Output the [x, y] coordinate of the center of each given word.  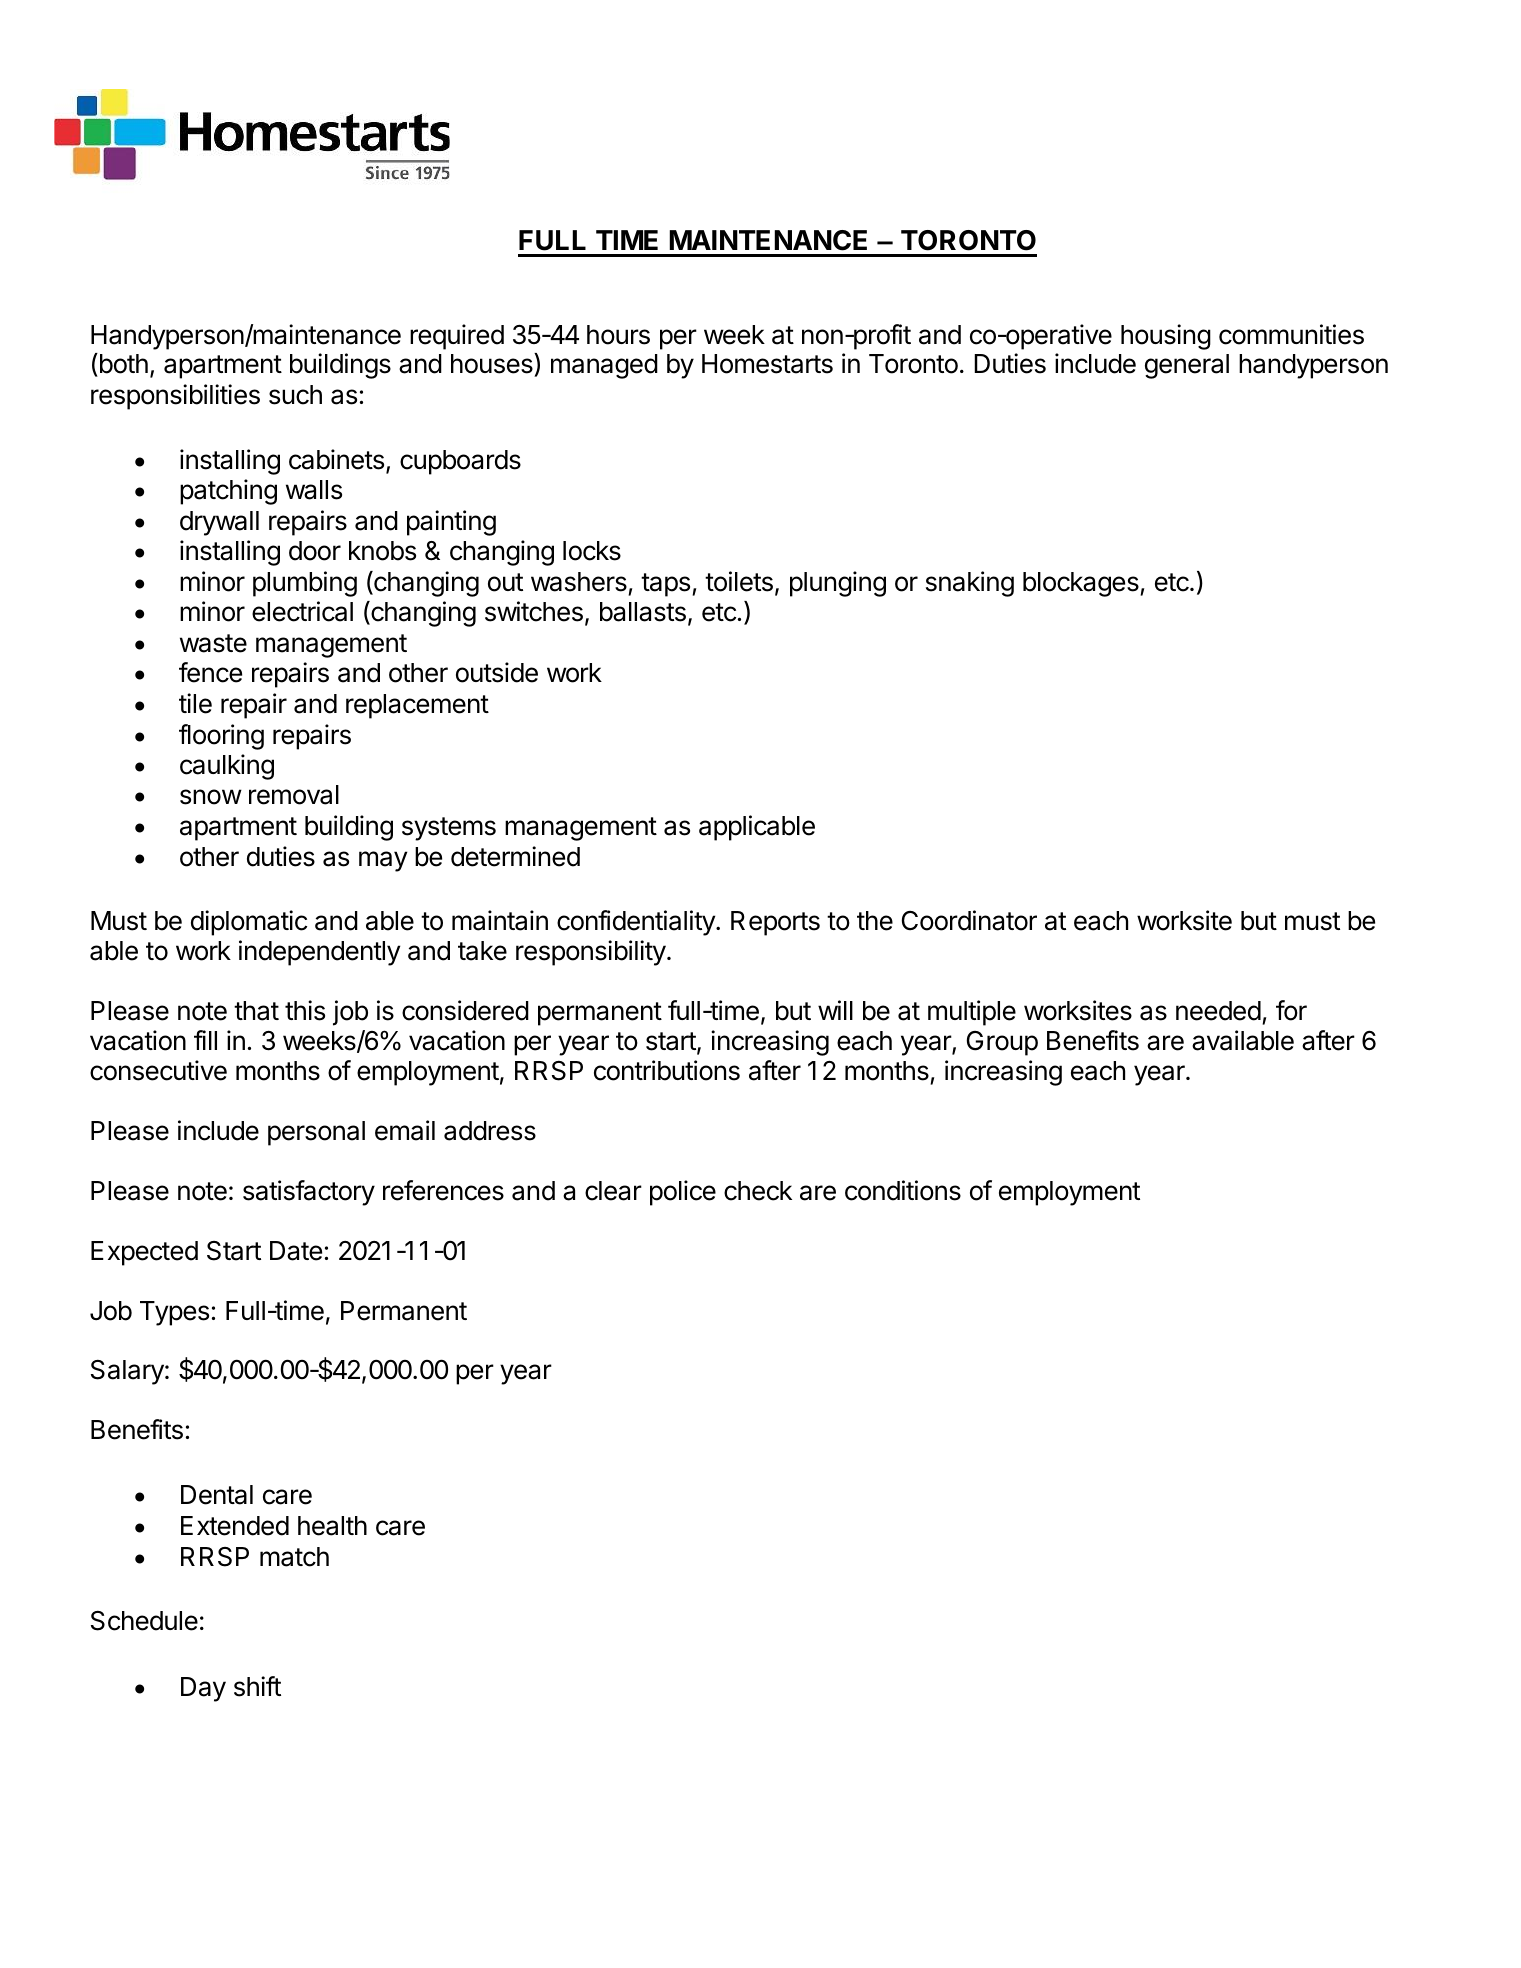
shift [257, 1686]
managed [604, 366]
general [1187, 366]
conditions [903, 1190]
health [332, 1526]
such [295, 395]
